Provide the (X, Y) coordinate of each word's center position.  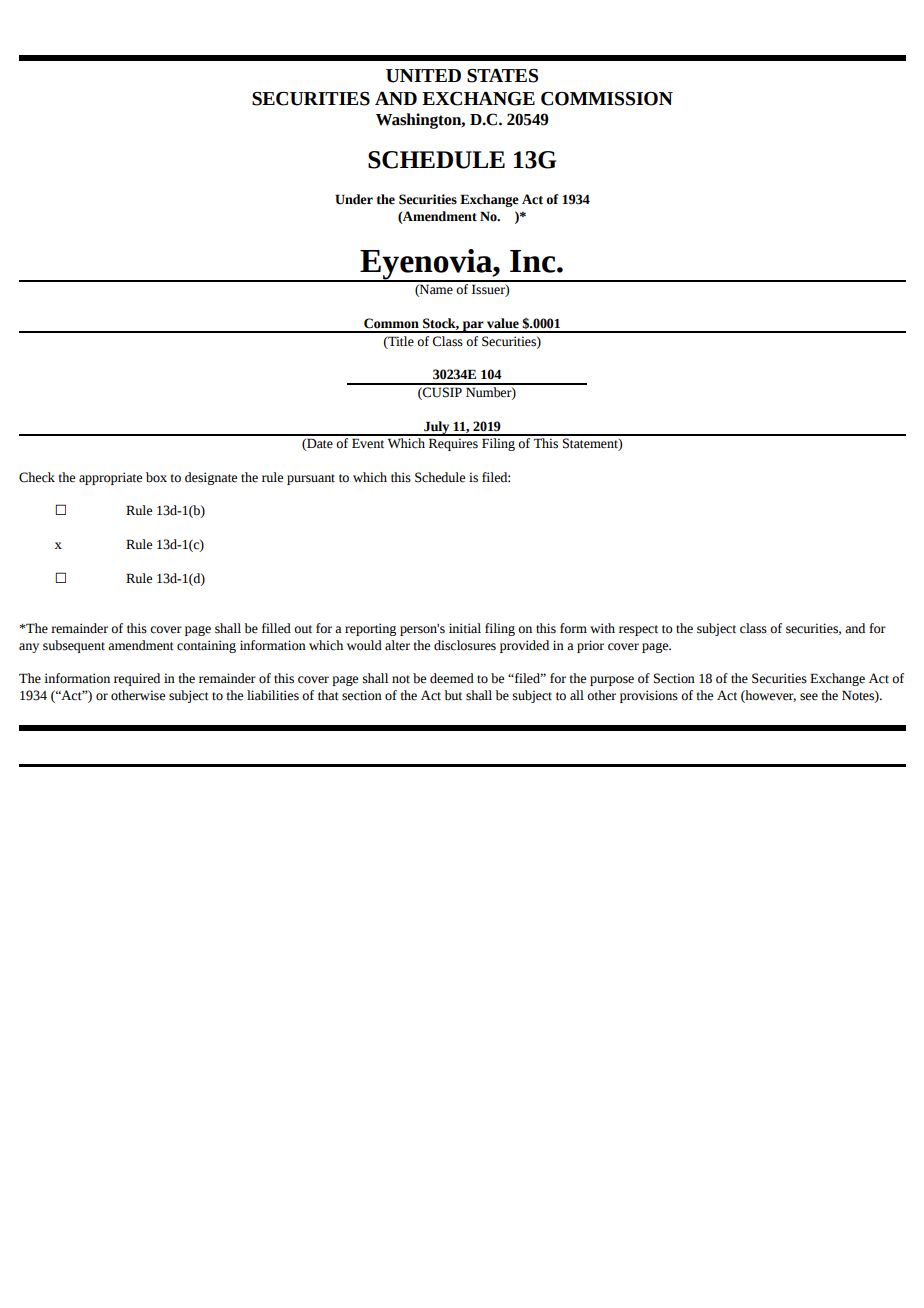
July (437, 428)
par (473, 327)
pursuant (311, 479)
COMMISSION (607, 99)
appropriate (110, 478)
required (137, 679)
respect (638, 630)
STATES (502, 76)
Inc (534, 261)
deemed (452, 678)
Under (354, 199)
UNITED (423, 76)
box (156, 477)
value (503, 323)
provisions (649, 696)
